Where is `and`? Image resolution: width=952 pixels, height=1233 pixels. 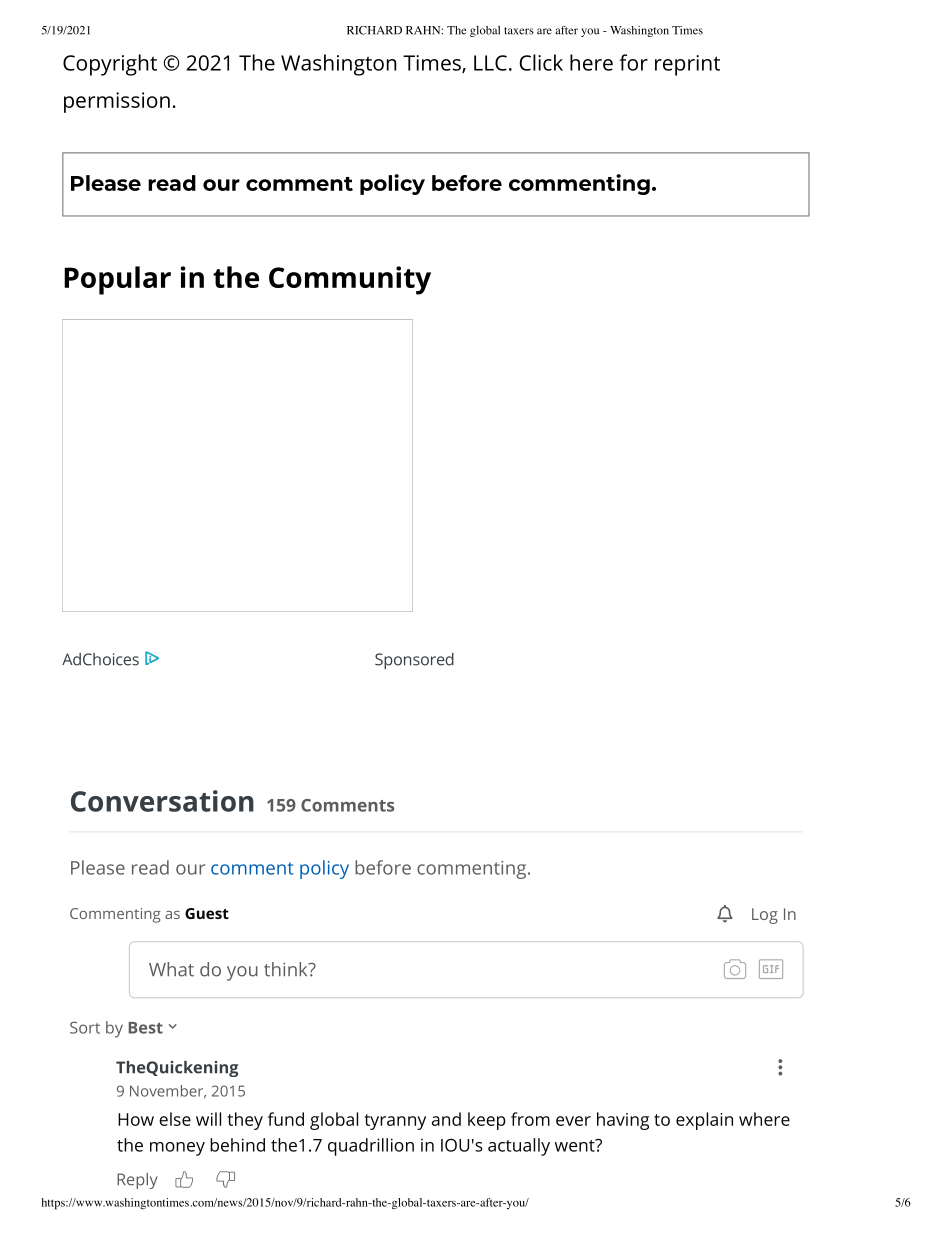 and is located at coordinates (446, 1119).
